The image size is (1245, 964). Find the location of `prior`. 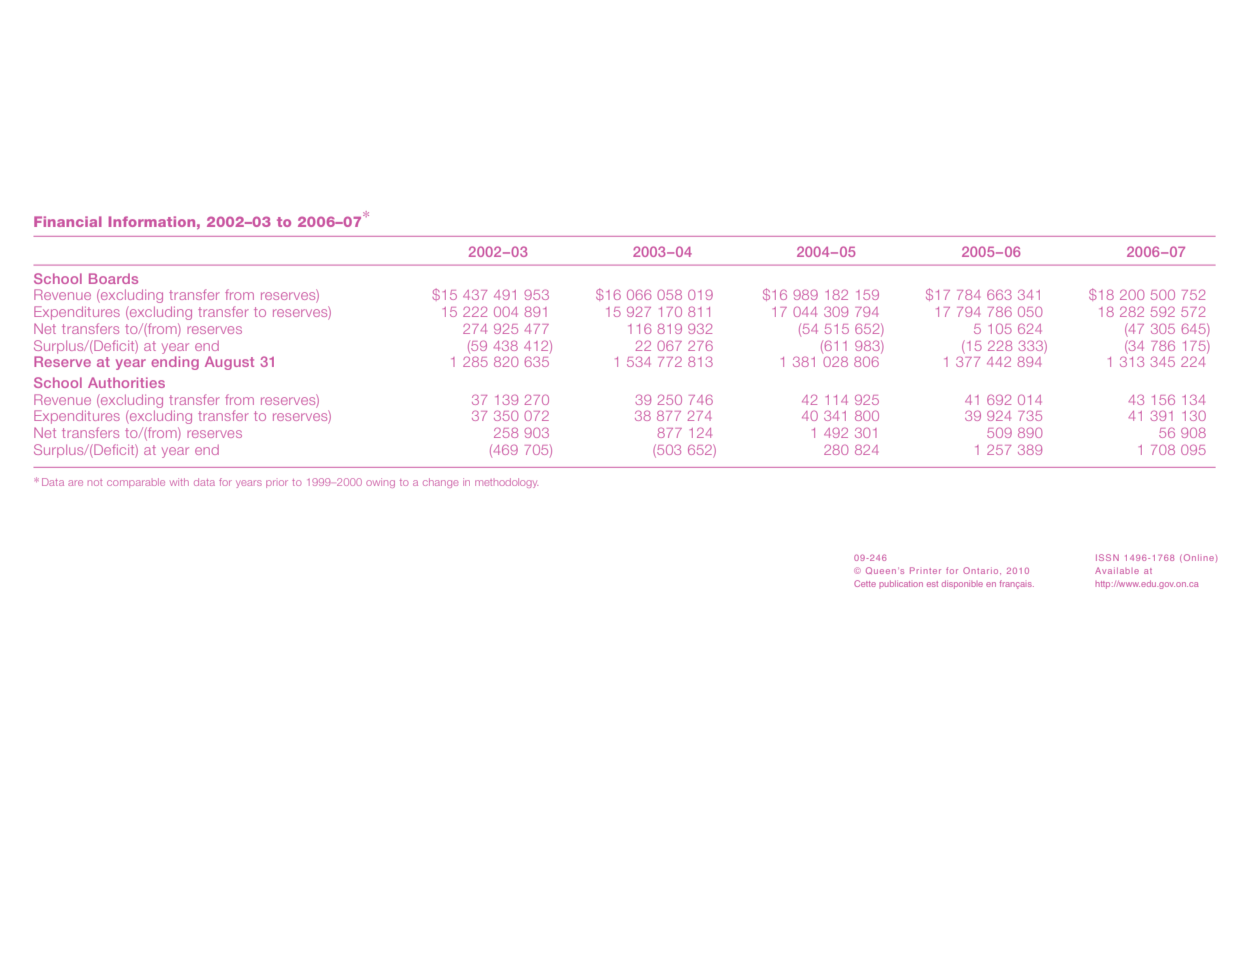

prior is located at coordinates (277, 484).
